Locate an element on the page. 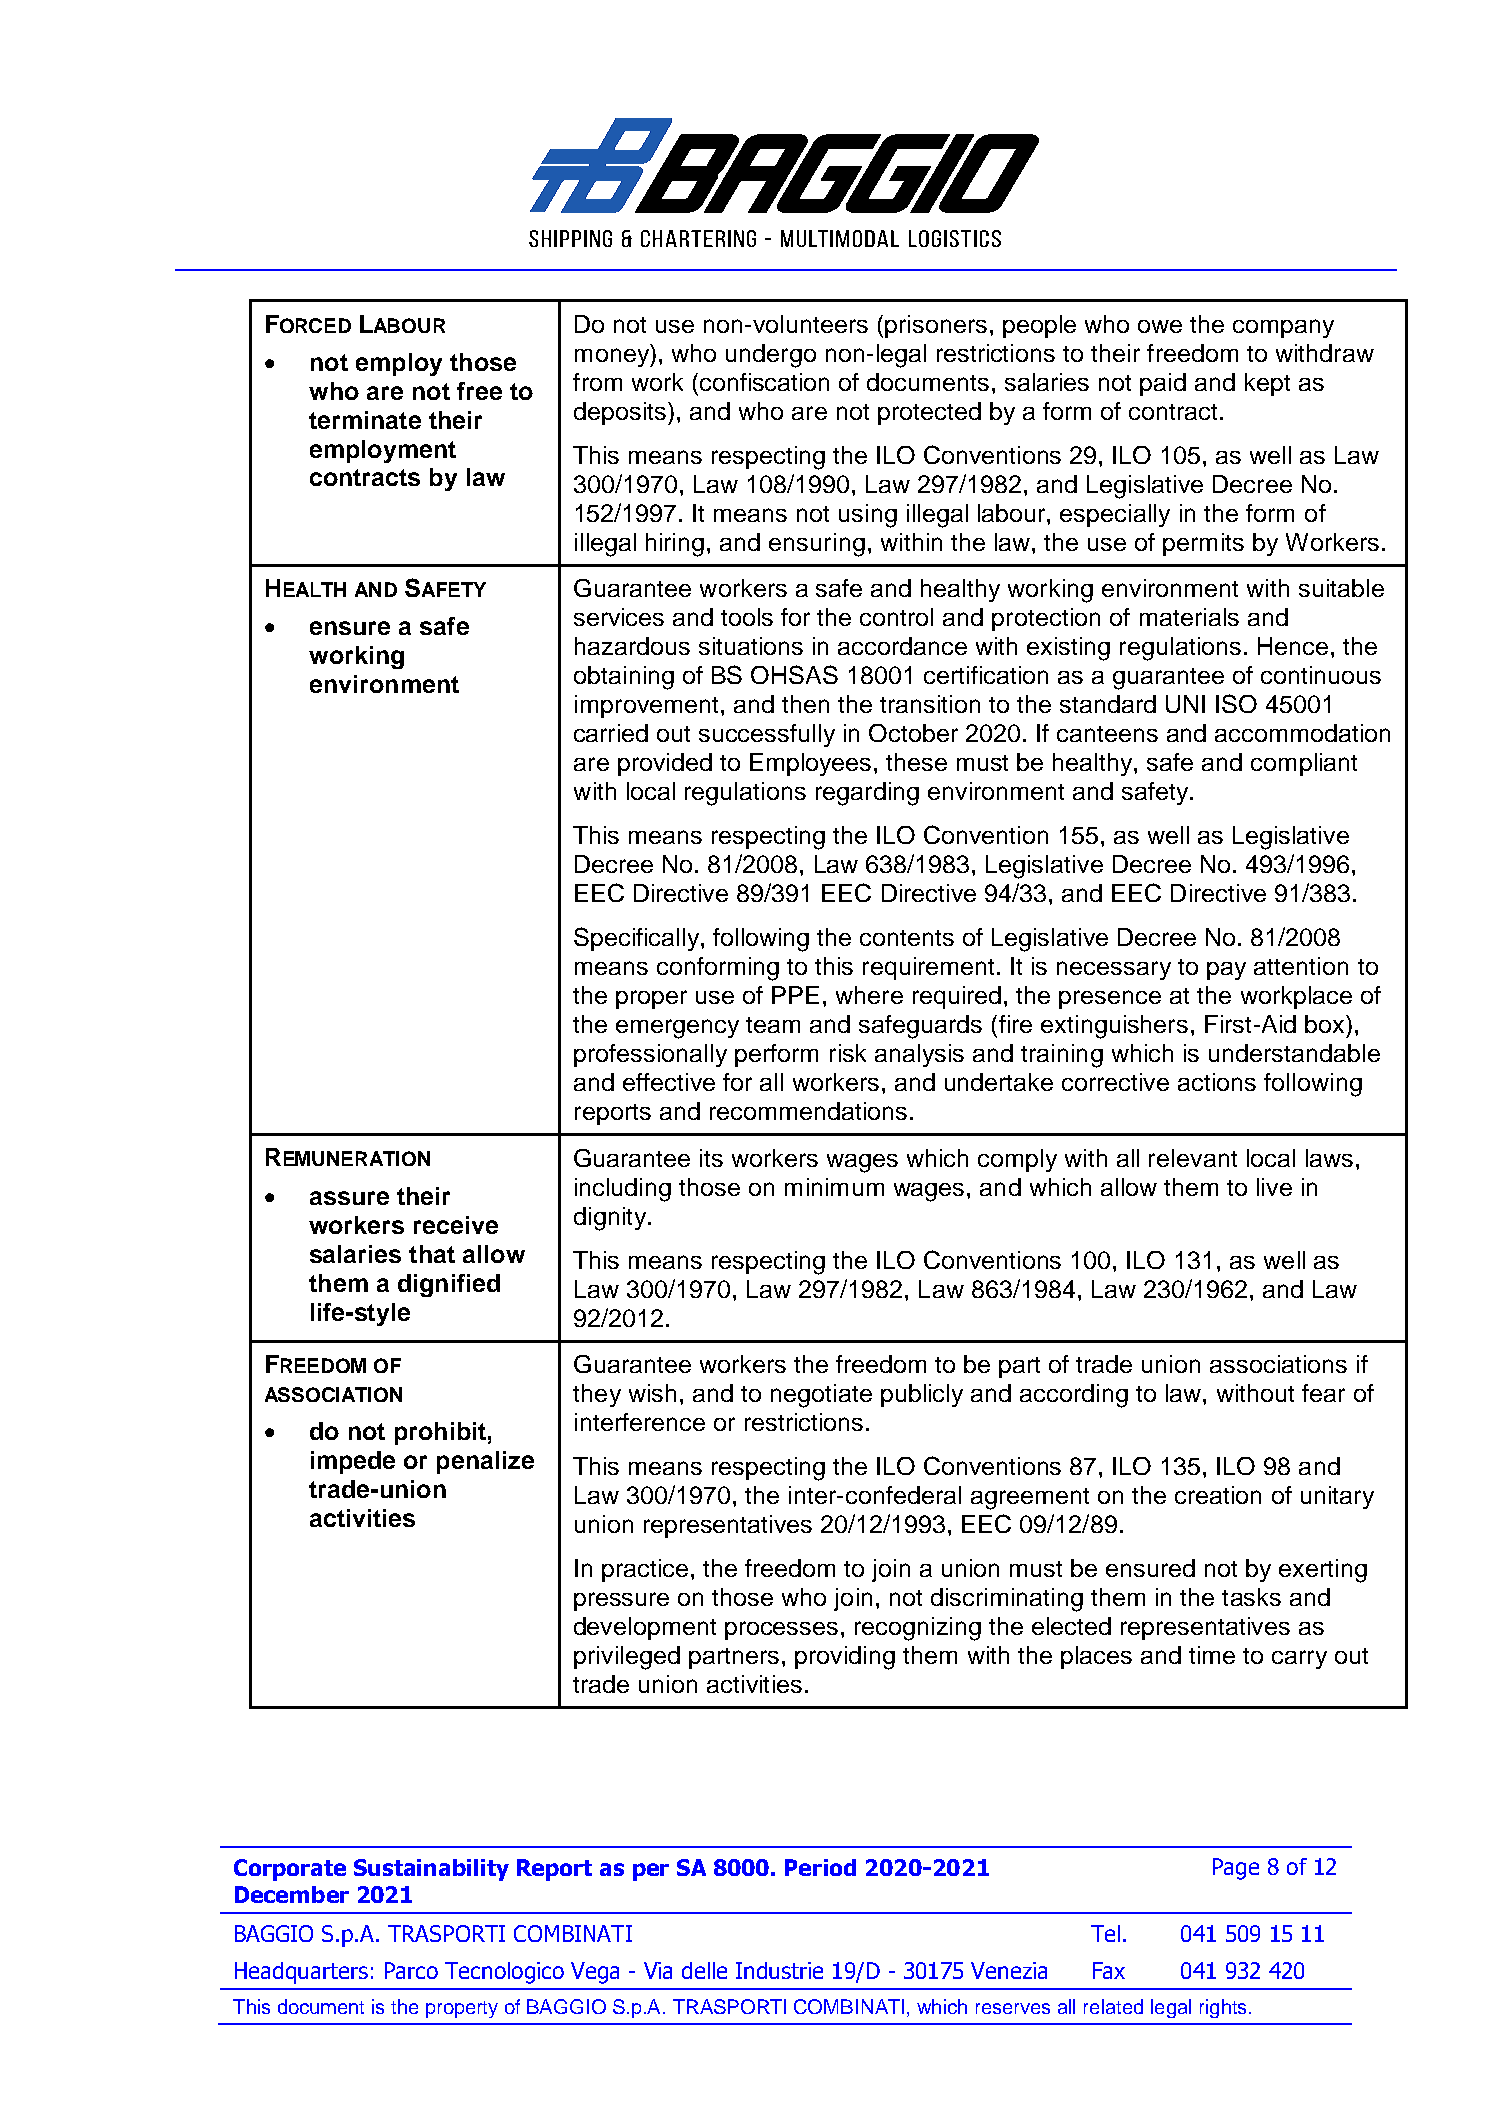 This page has width=1500, height=2121. kept is located at coordinates (1267, 384).
